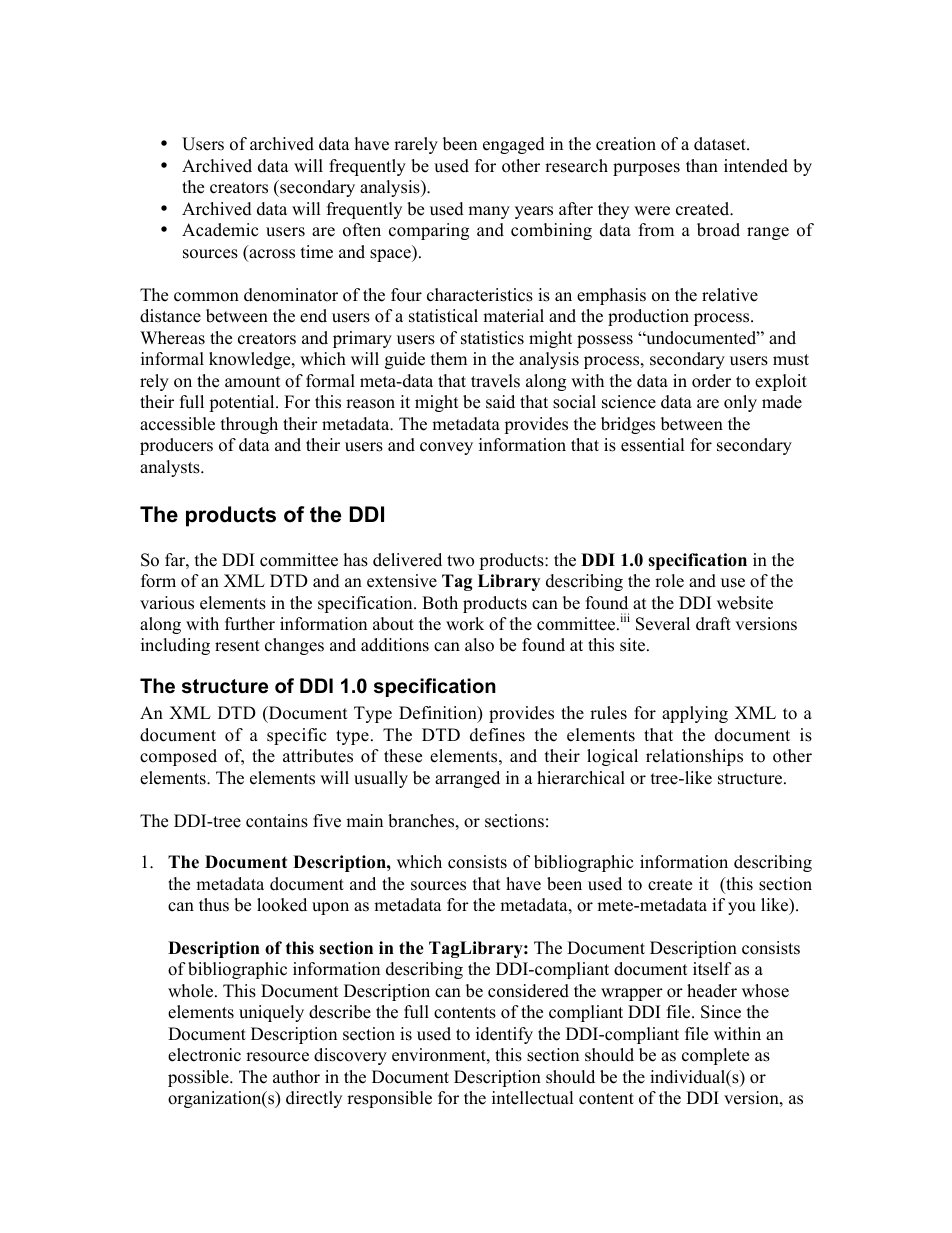  What do you see at coordinates (249, 425) in the image?
I see `through` at bounding box center [249, 425].
